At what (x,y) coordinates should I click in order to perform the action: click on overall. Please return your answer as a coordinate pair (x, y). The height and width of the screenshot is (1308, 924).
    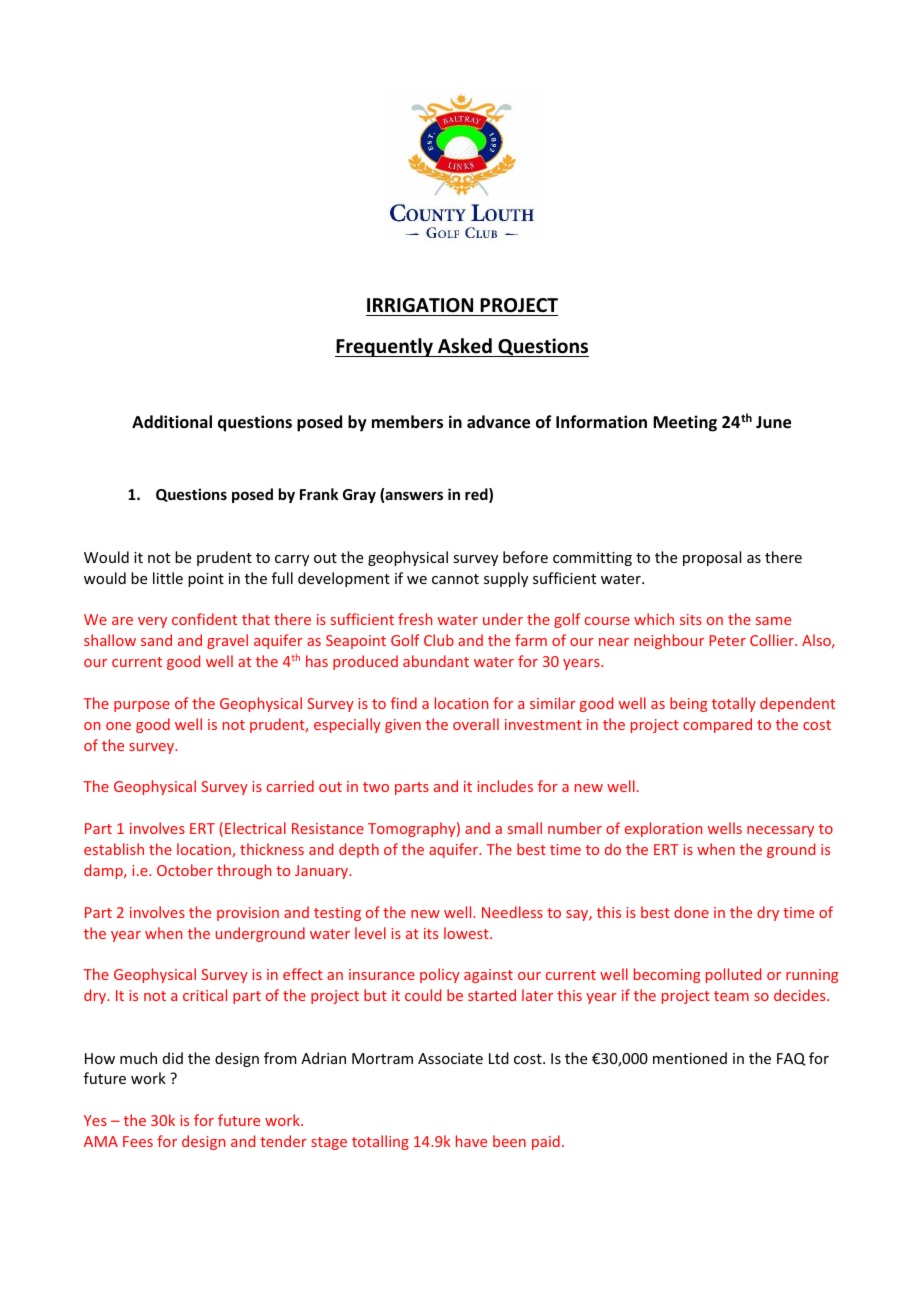
    Looking at the image, I should click on (476, 724).
